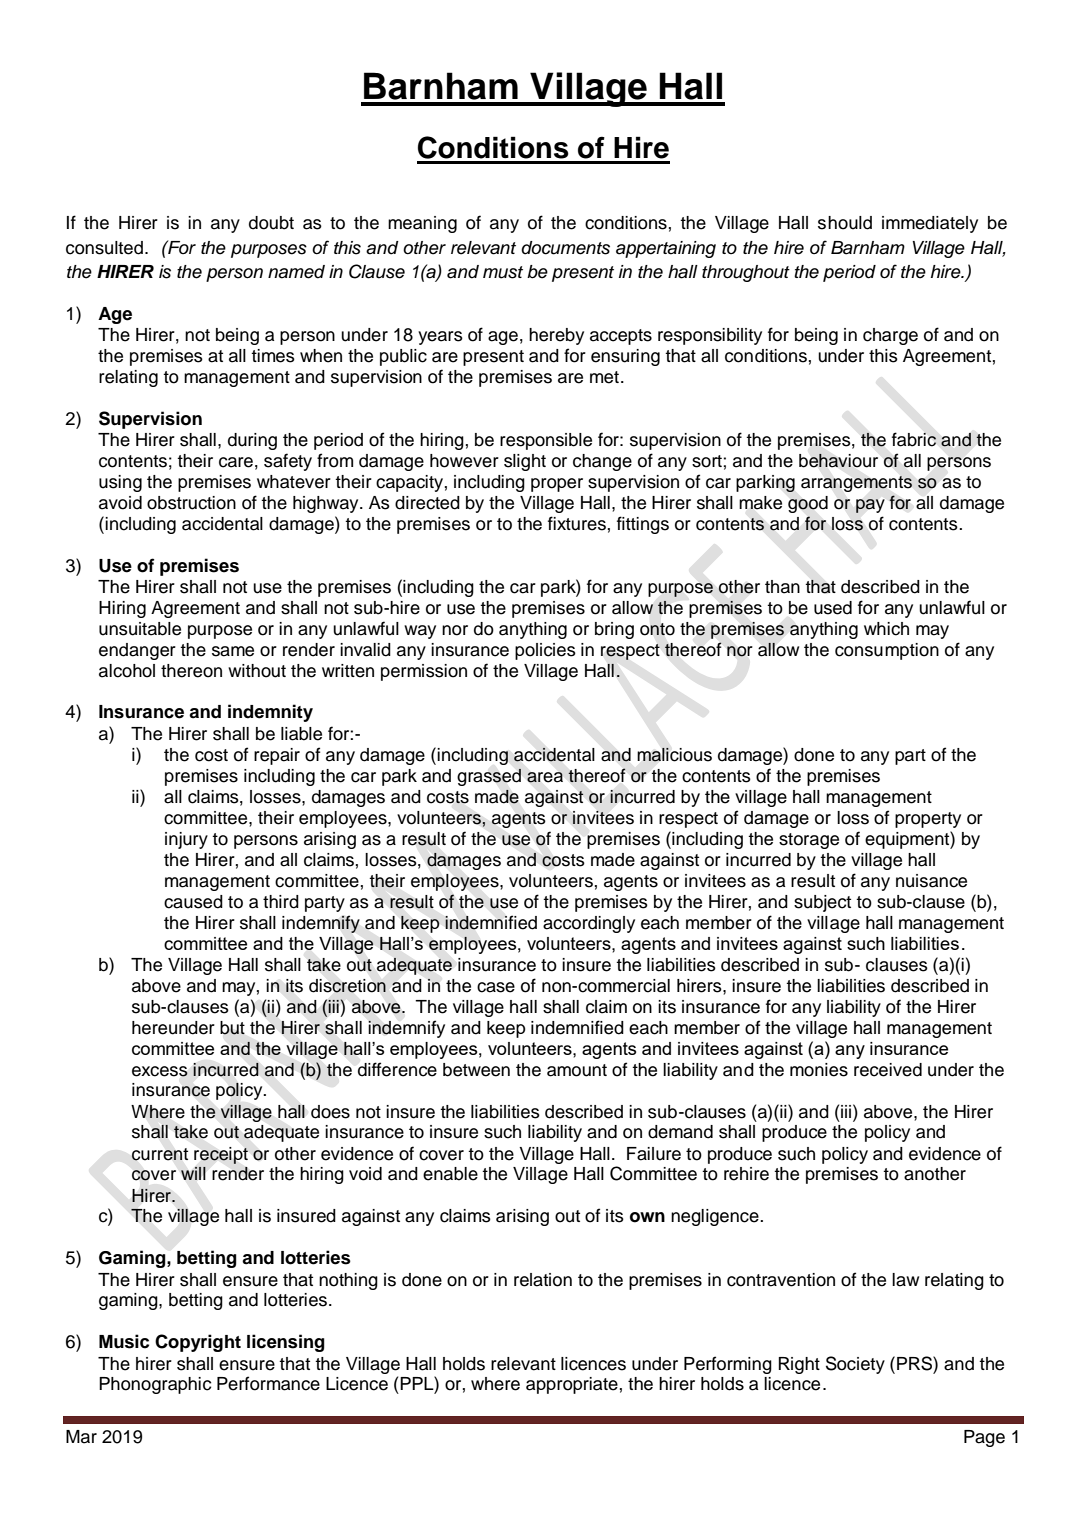 Image resolution: width=1086 pixels, height=1536 pixels. Describe the element at coordinates (503, 272) in the screenshot. I see `must` at that location.
